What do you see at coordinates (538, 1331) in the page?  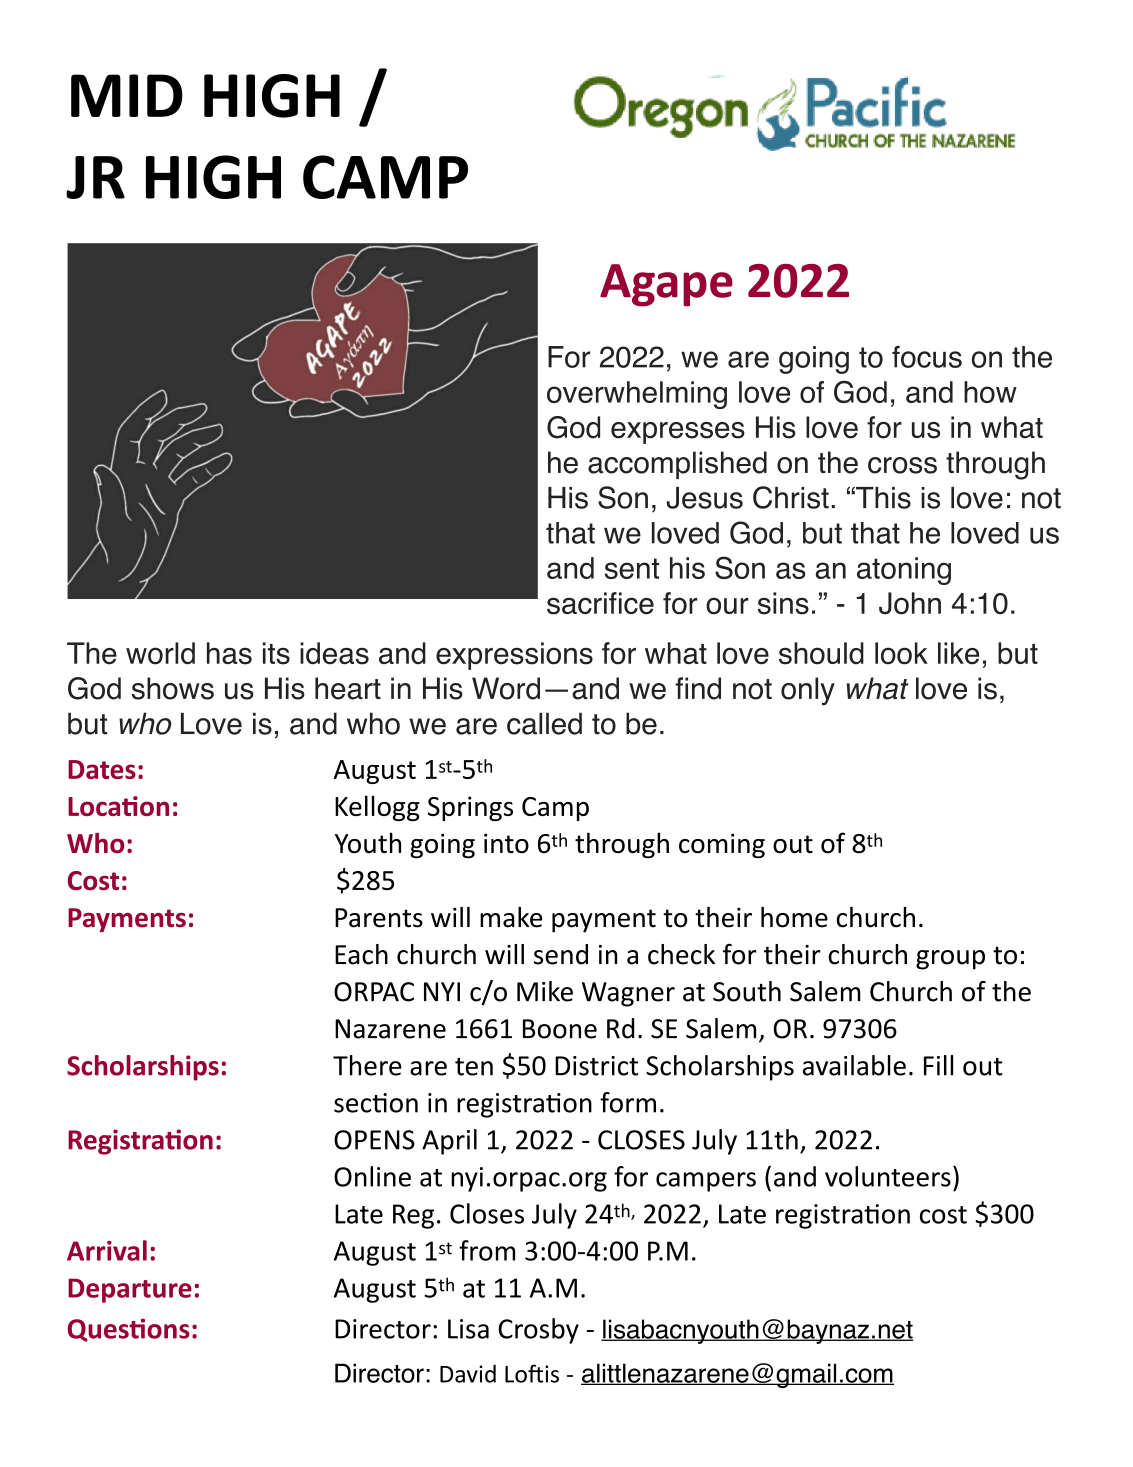 I see `Crosby` at bounding box center [538, 1331].
